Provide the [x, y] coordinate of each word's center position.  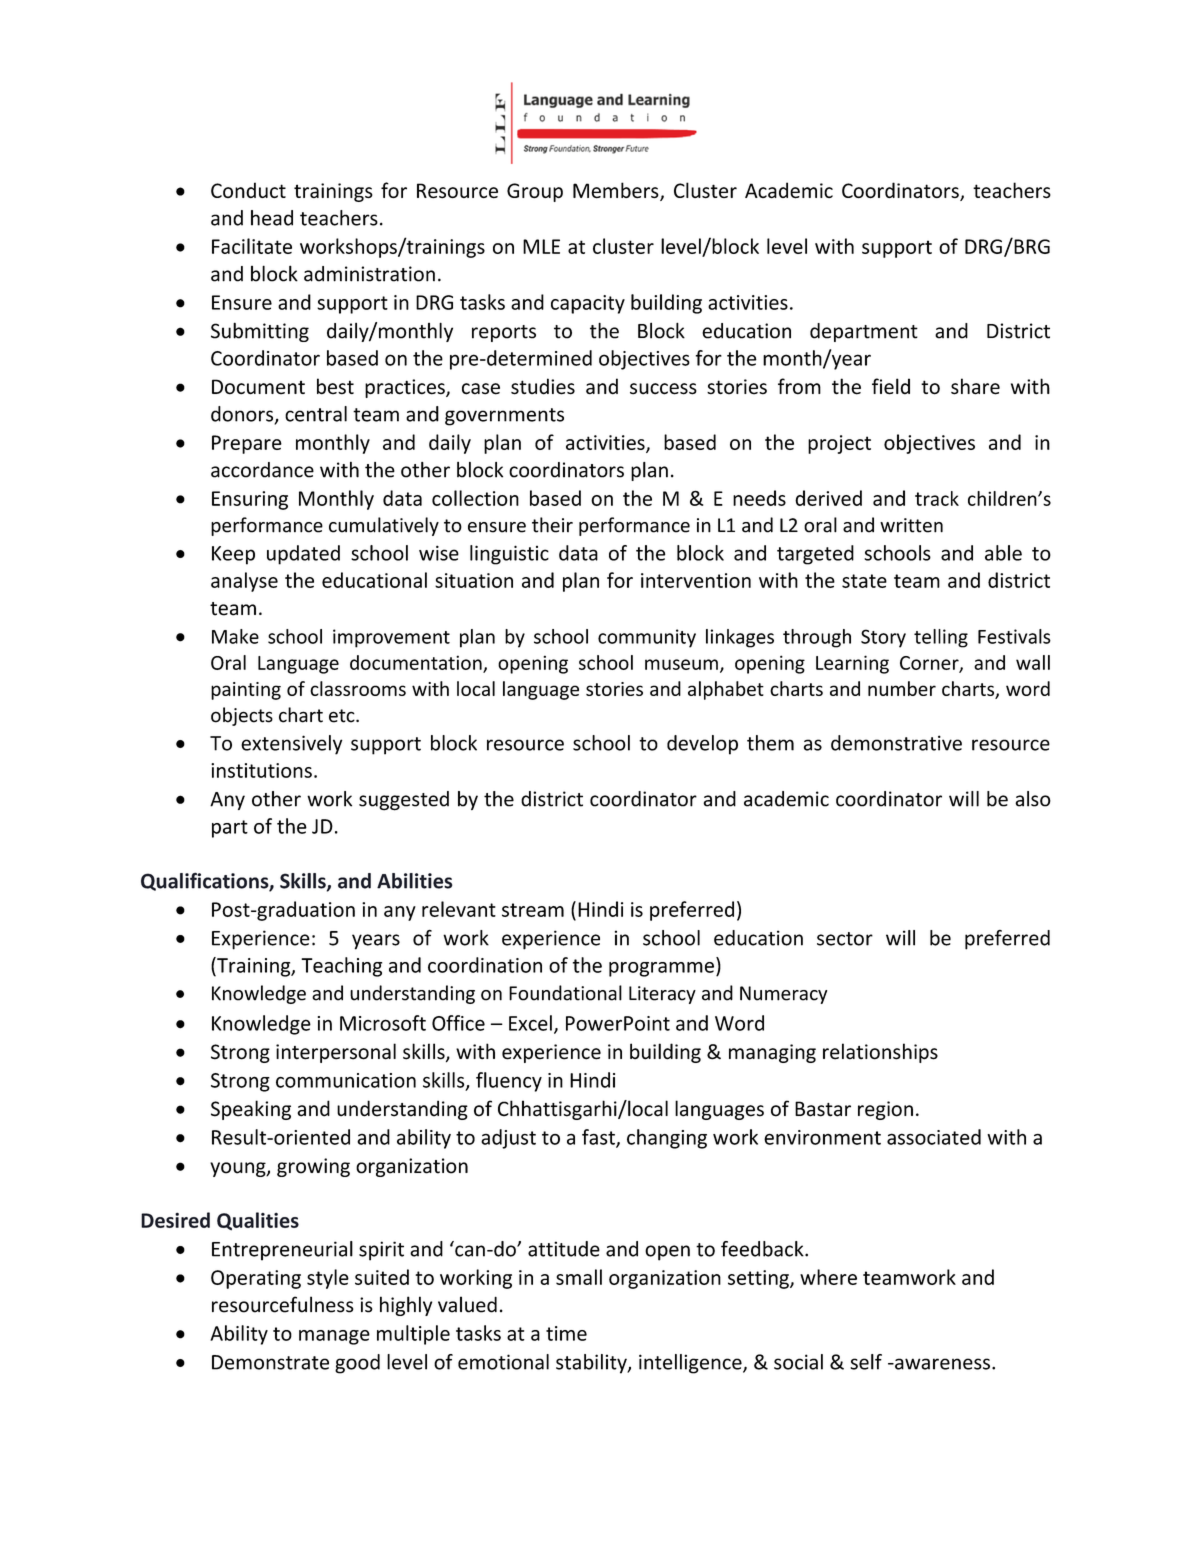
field [891, 386]
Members [617, 191]
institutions [261, 770]
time [566, 1333]
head [272, 218]
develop [702, 745]
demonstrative [896, 743]
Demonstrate [270, 1362]
